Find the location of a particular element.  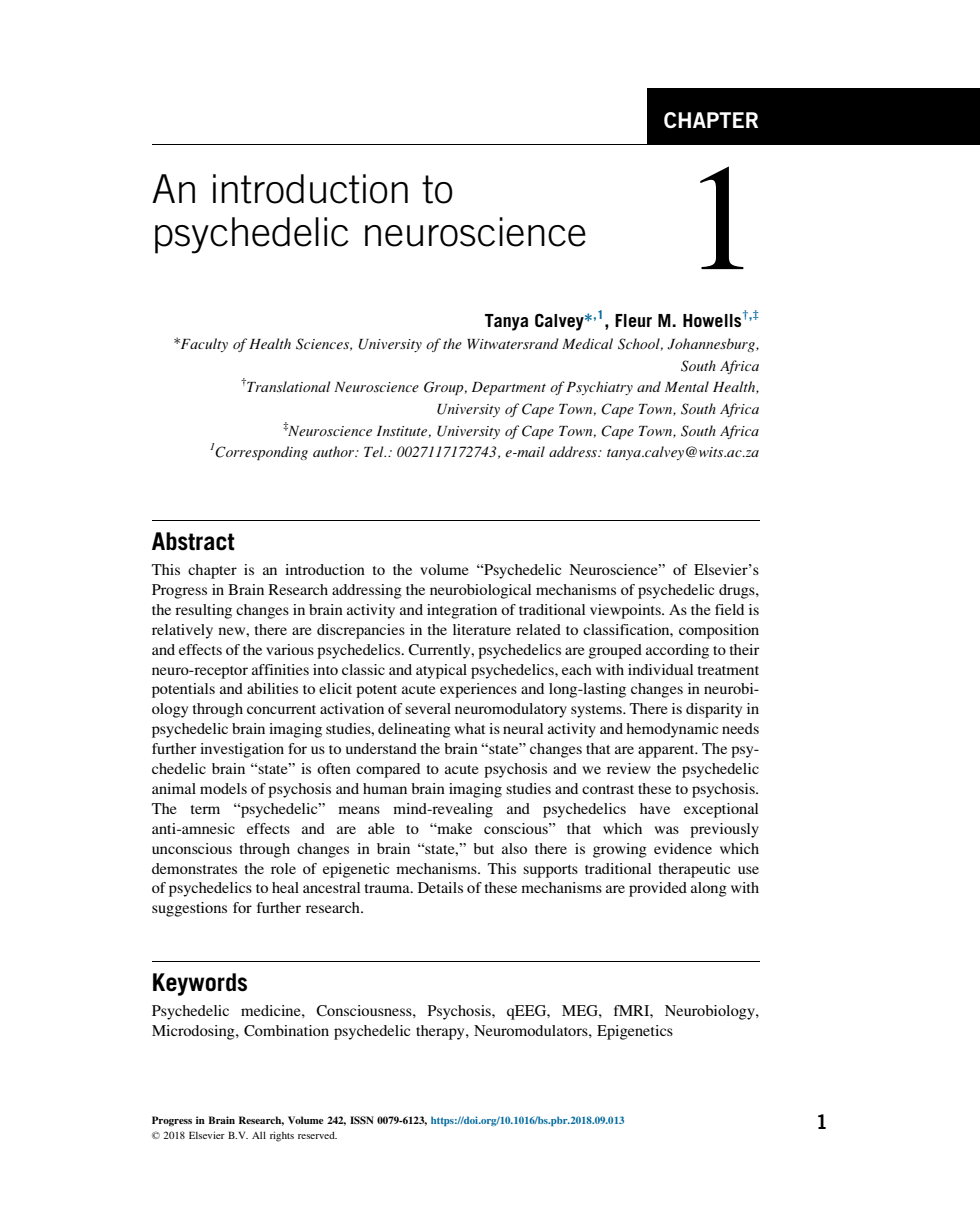

therapeutic is located at coordinates (694, 870).
